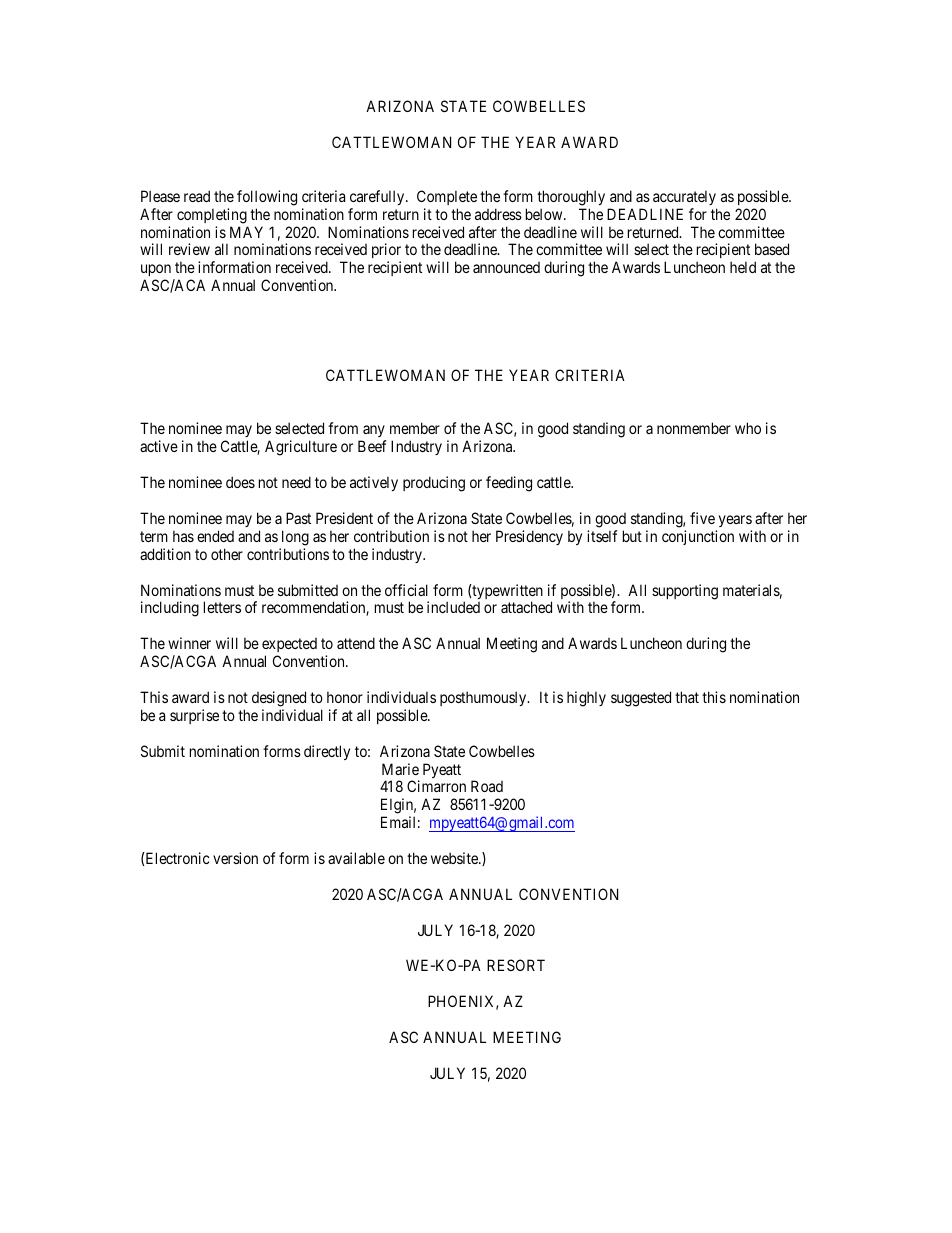 The width and height of the page is (952, 1233). Describe the element at coordinates (687, 697) in the page. I see `that` at that location.
